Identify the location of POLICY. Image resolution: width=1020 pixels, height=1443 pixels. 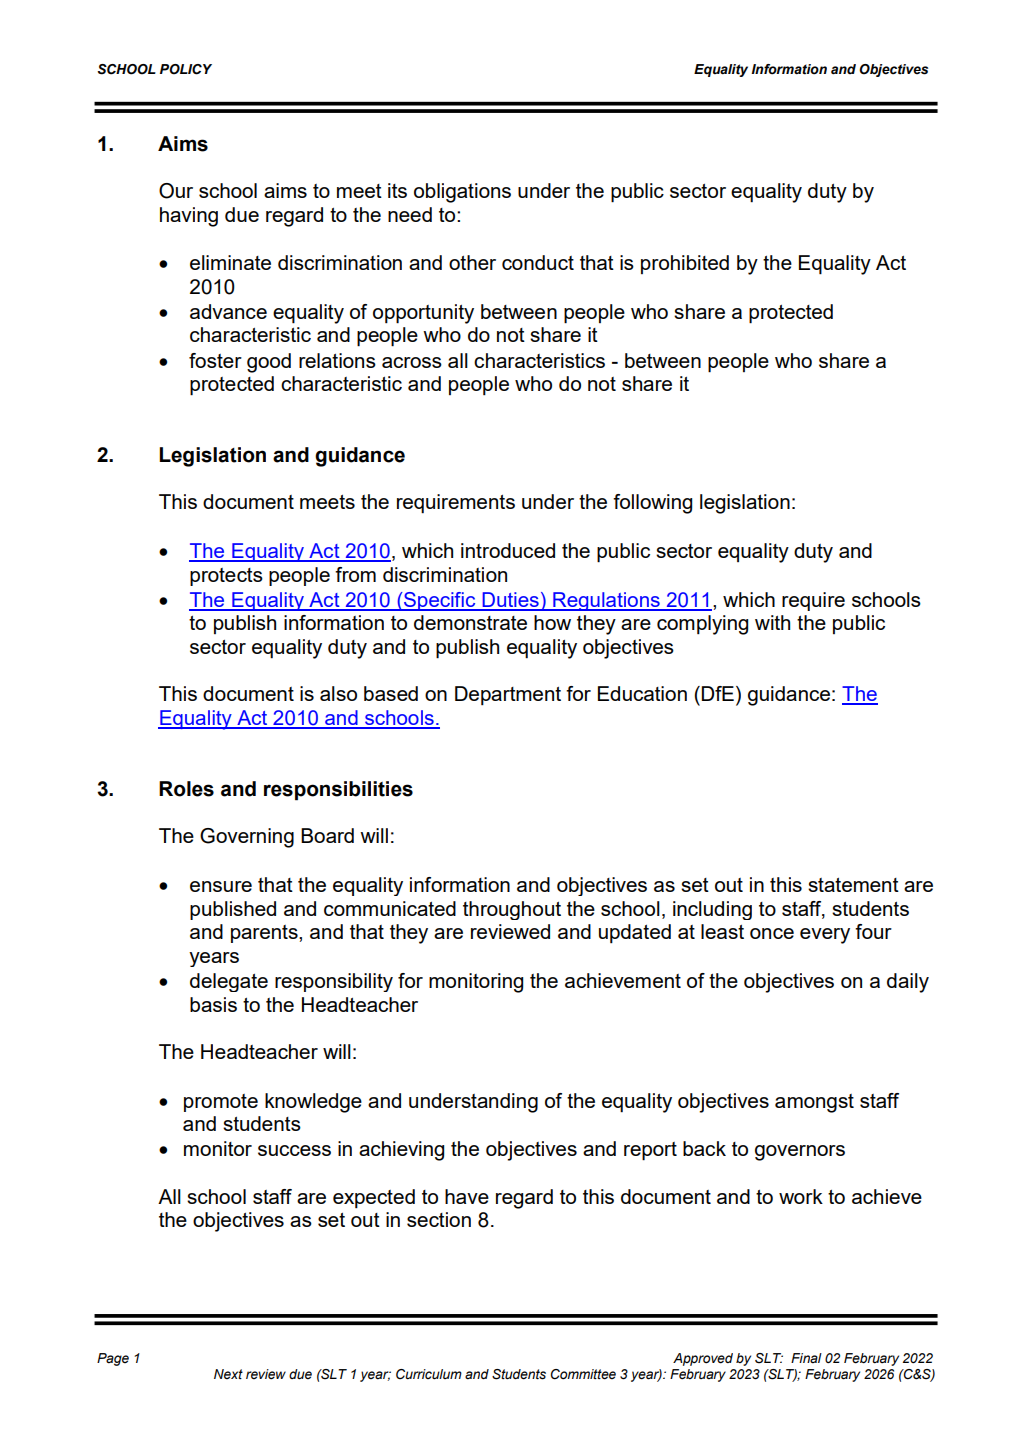
(186, 69).
